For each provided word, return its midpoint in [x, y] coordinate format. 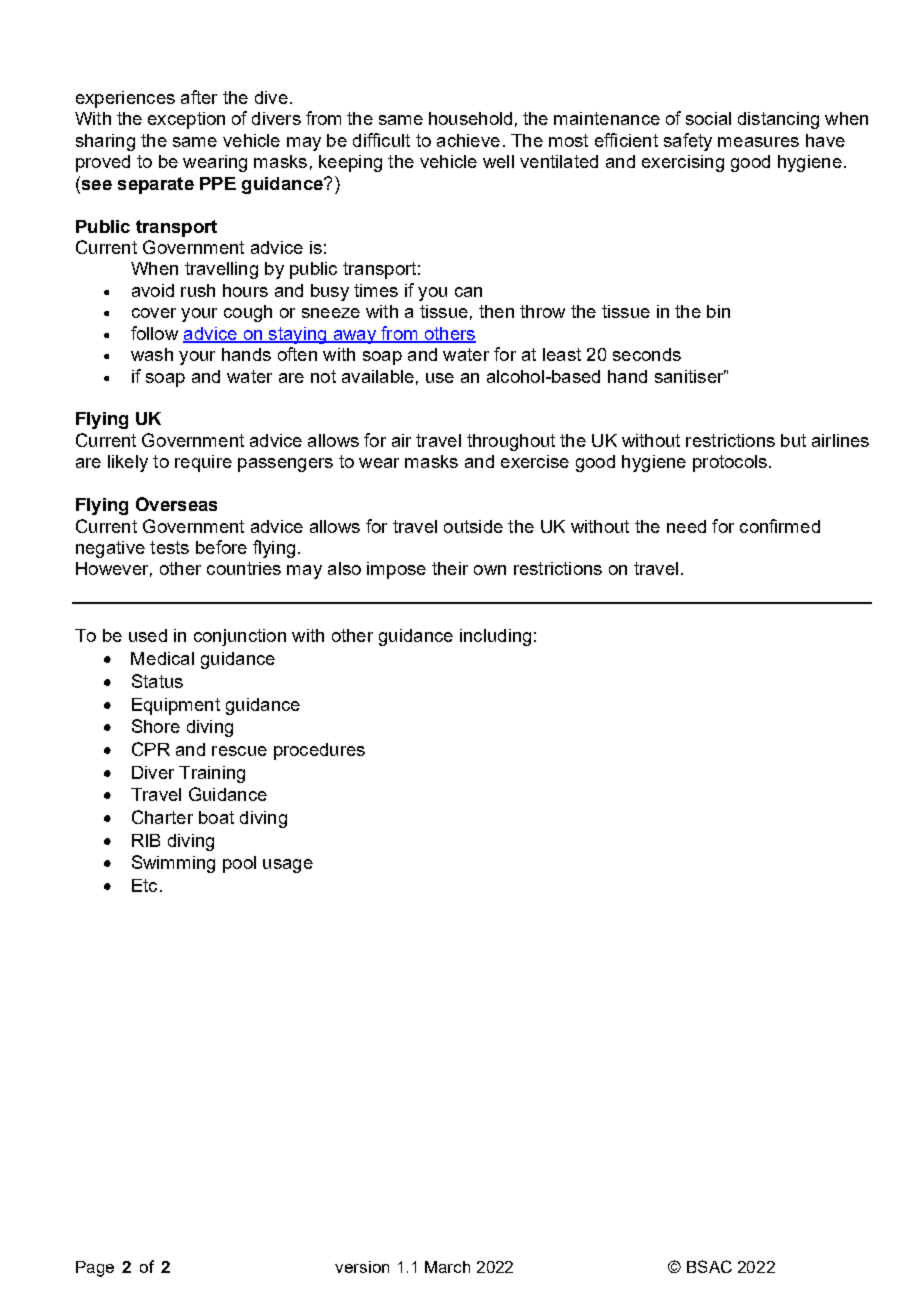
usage [288, 866]
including [495, 637]
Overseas [176, 504]
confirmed [780, 526]
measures [758, 142]
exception [186, 120]
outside [473, 526]
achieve [468, 140]
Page [95, 1269]
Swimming [173, 864]
